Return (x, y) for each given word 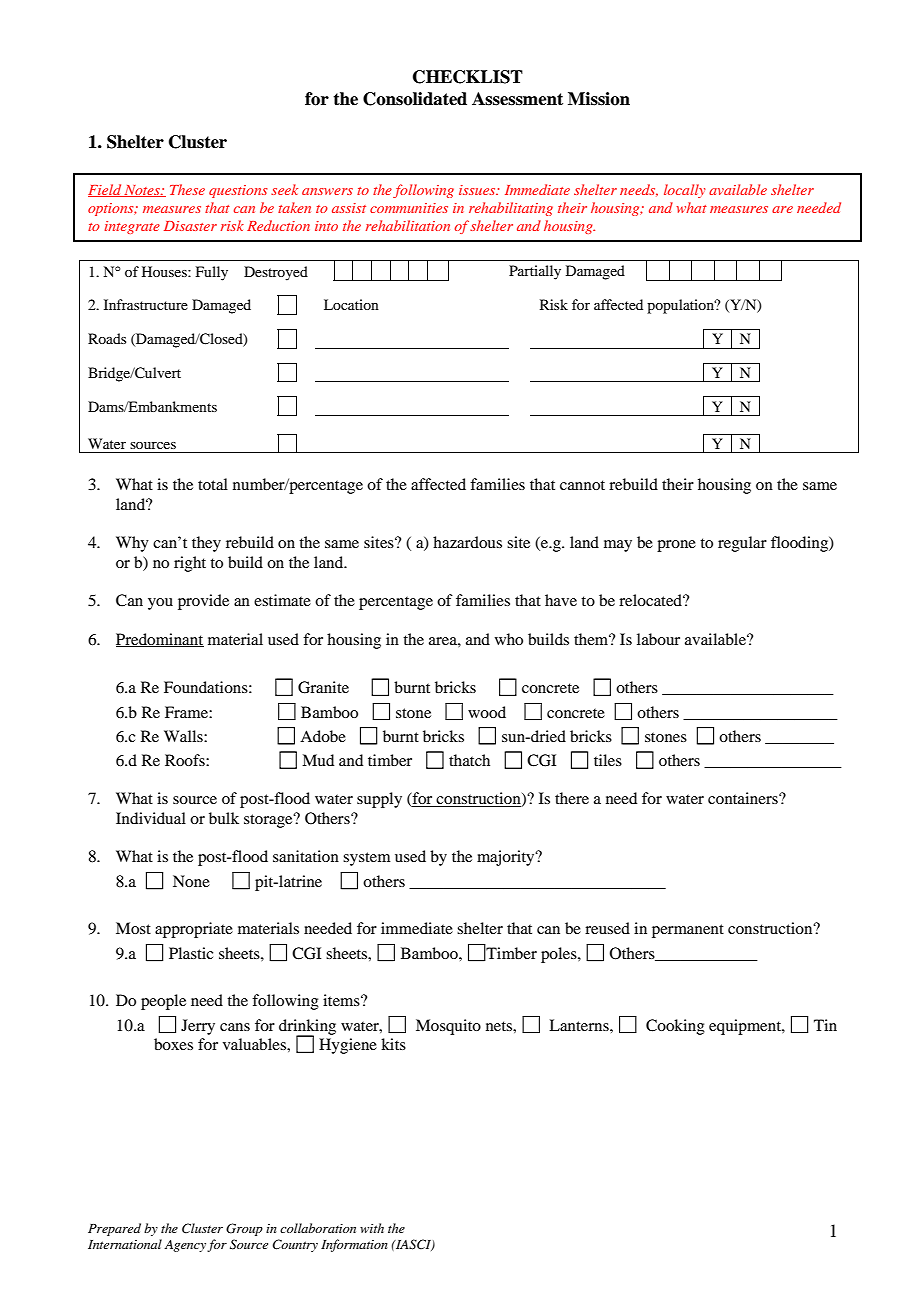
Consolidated (415, 99)
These (187, 189)
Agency (185, 1246)
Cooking (675, 1027)
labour (658, 639)
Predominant (160, 640)
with (372, 1228)
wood (487, 712)
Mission (599, 99)
